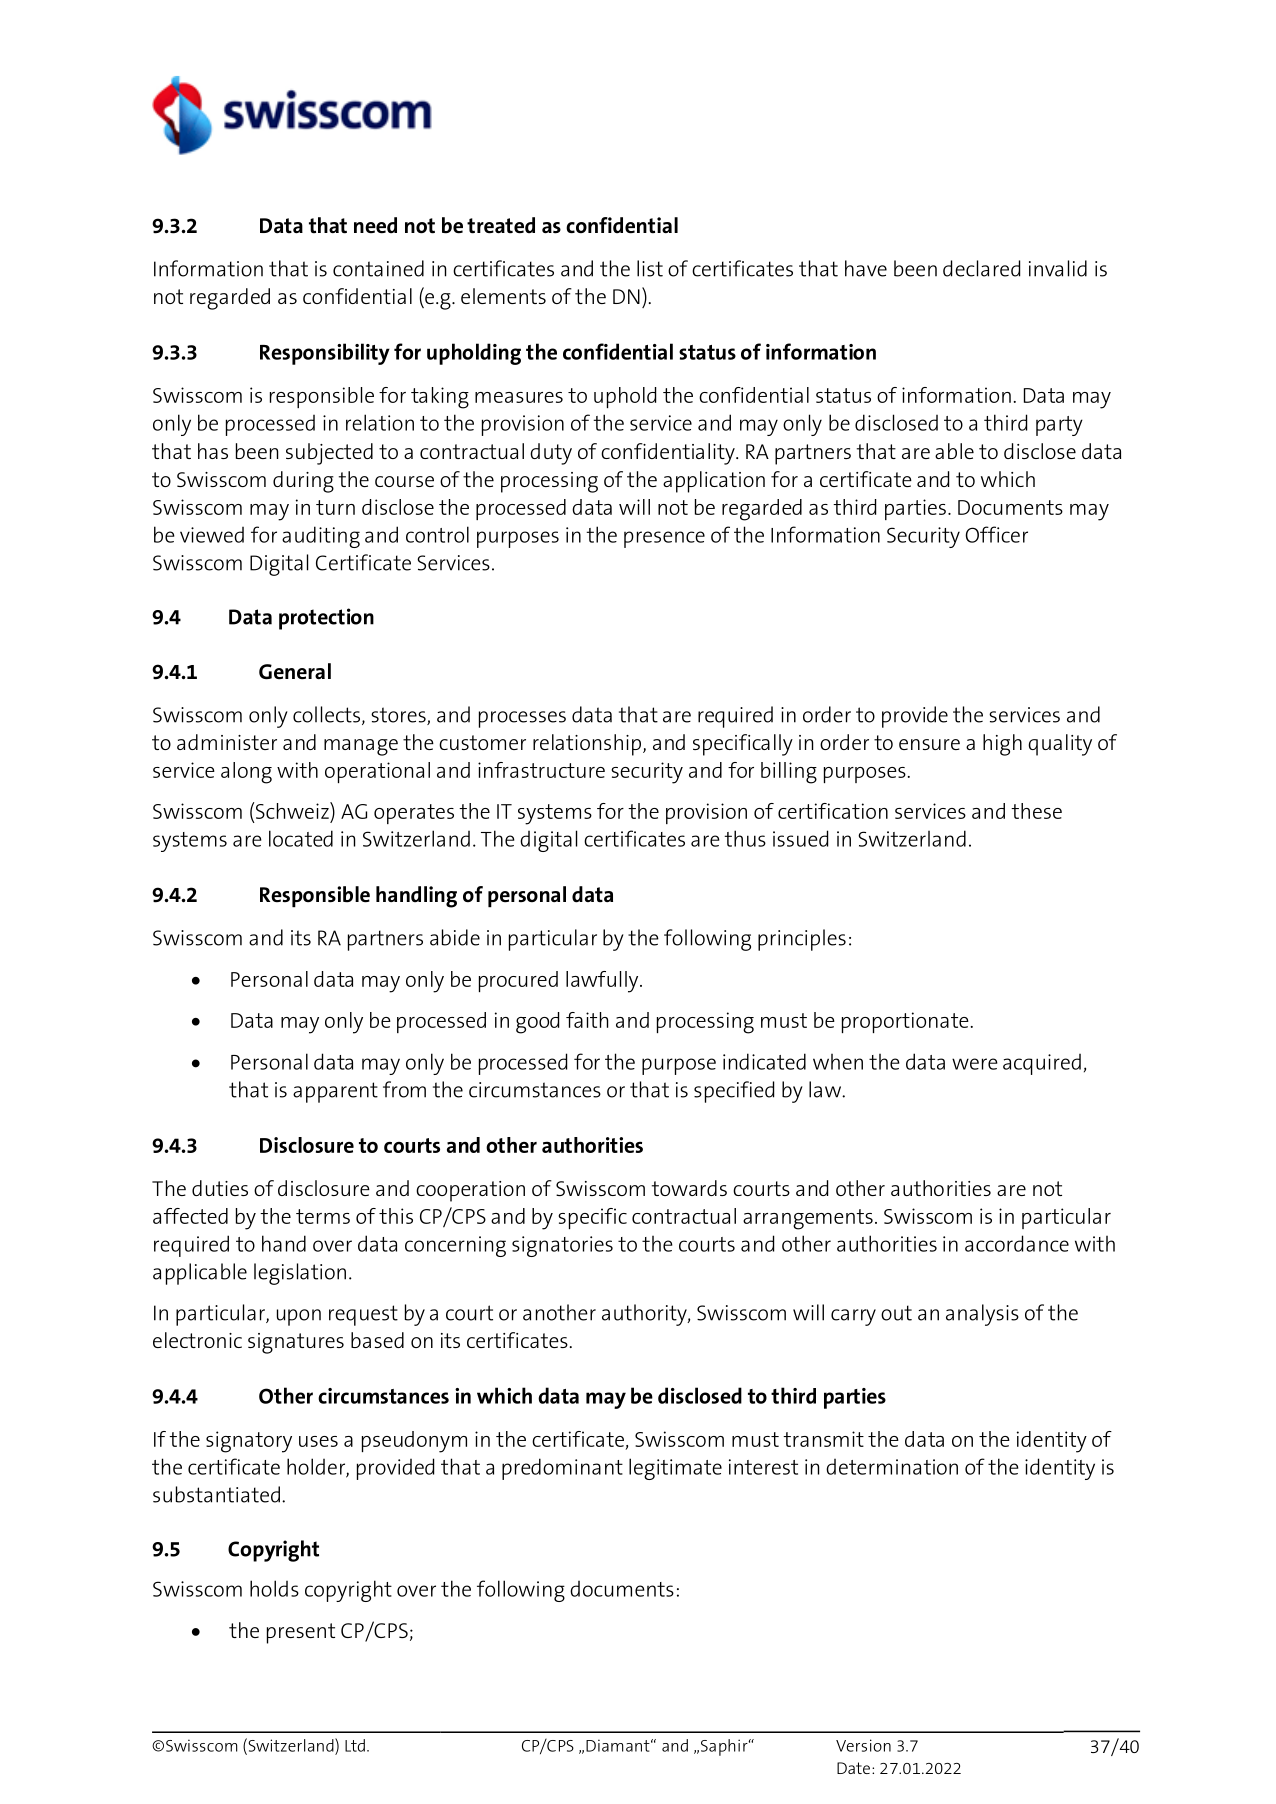 Image resolution: width=1276 pixels, height=1804 pixels. I want to click on declared, so click(981, 268).
